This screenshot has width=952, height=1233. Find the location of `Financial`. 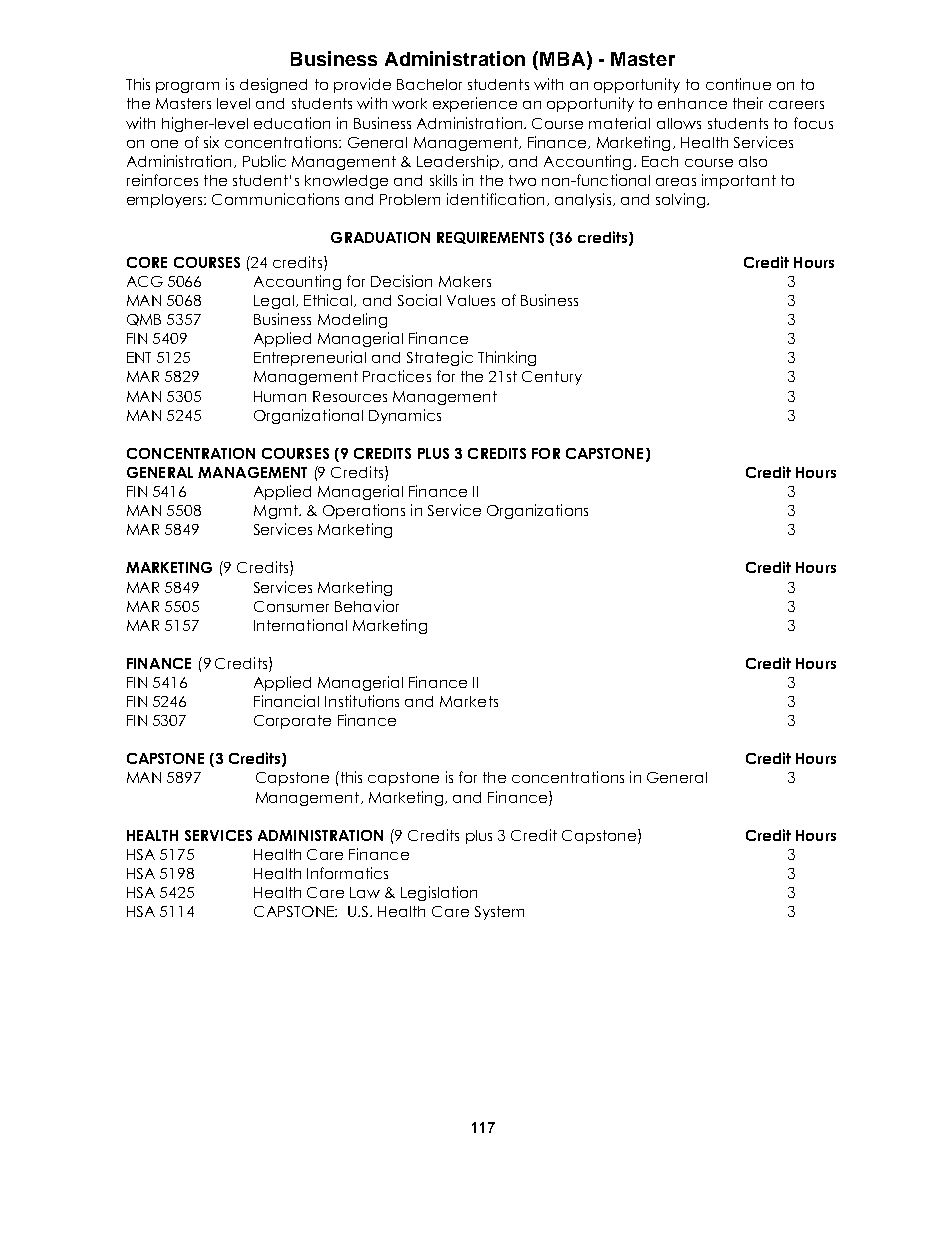

Financial is located at coordinates (286, 701).
